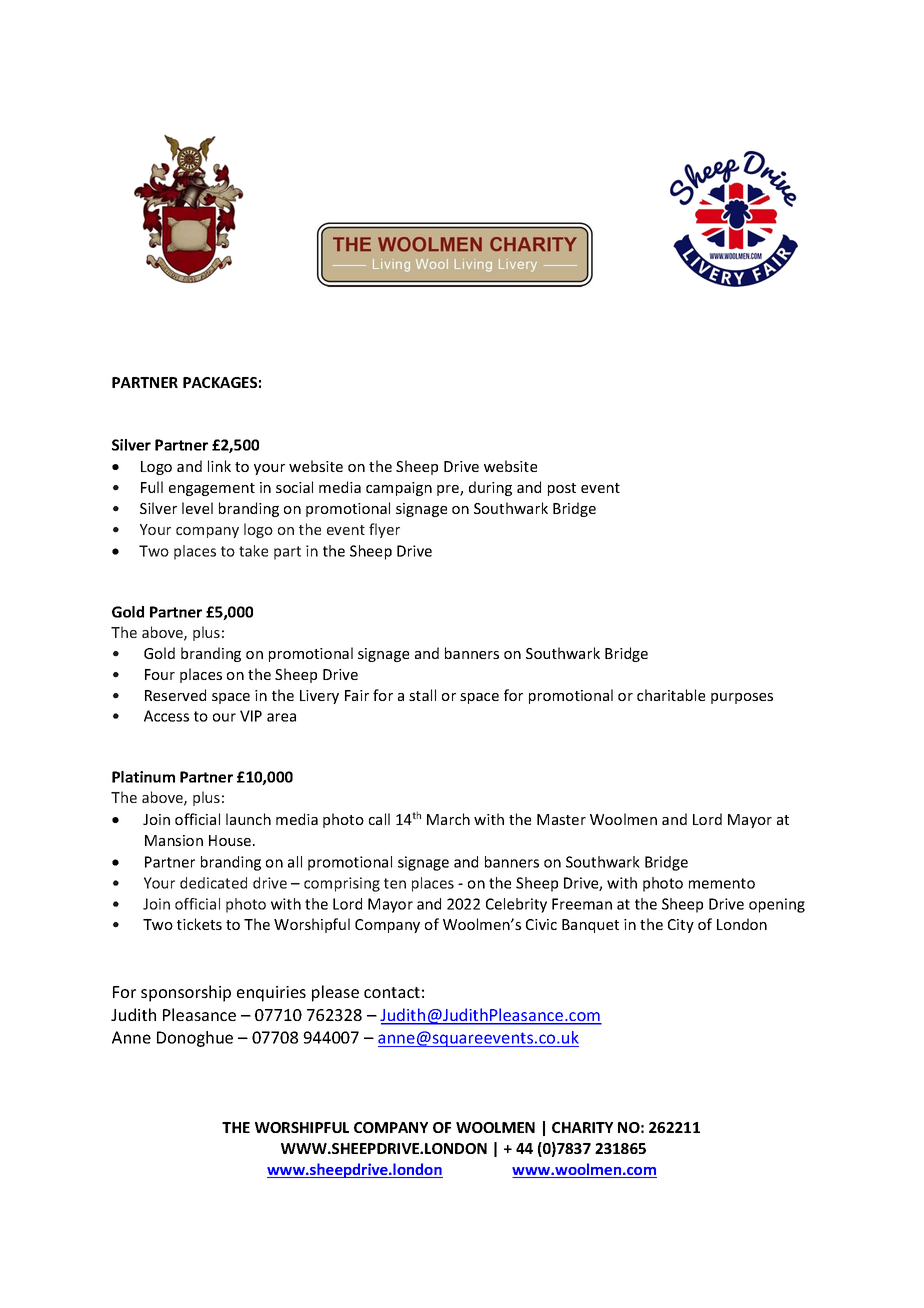  I want to click on engagement, so click(212, 489).
